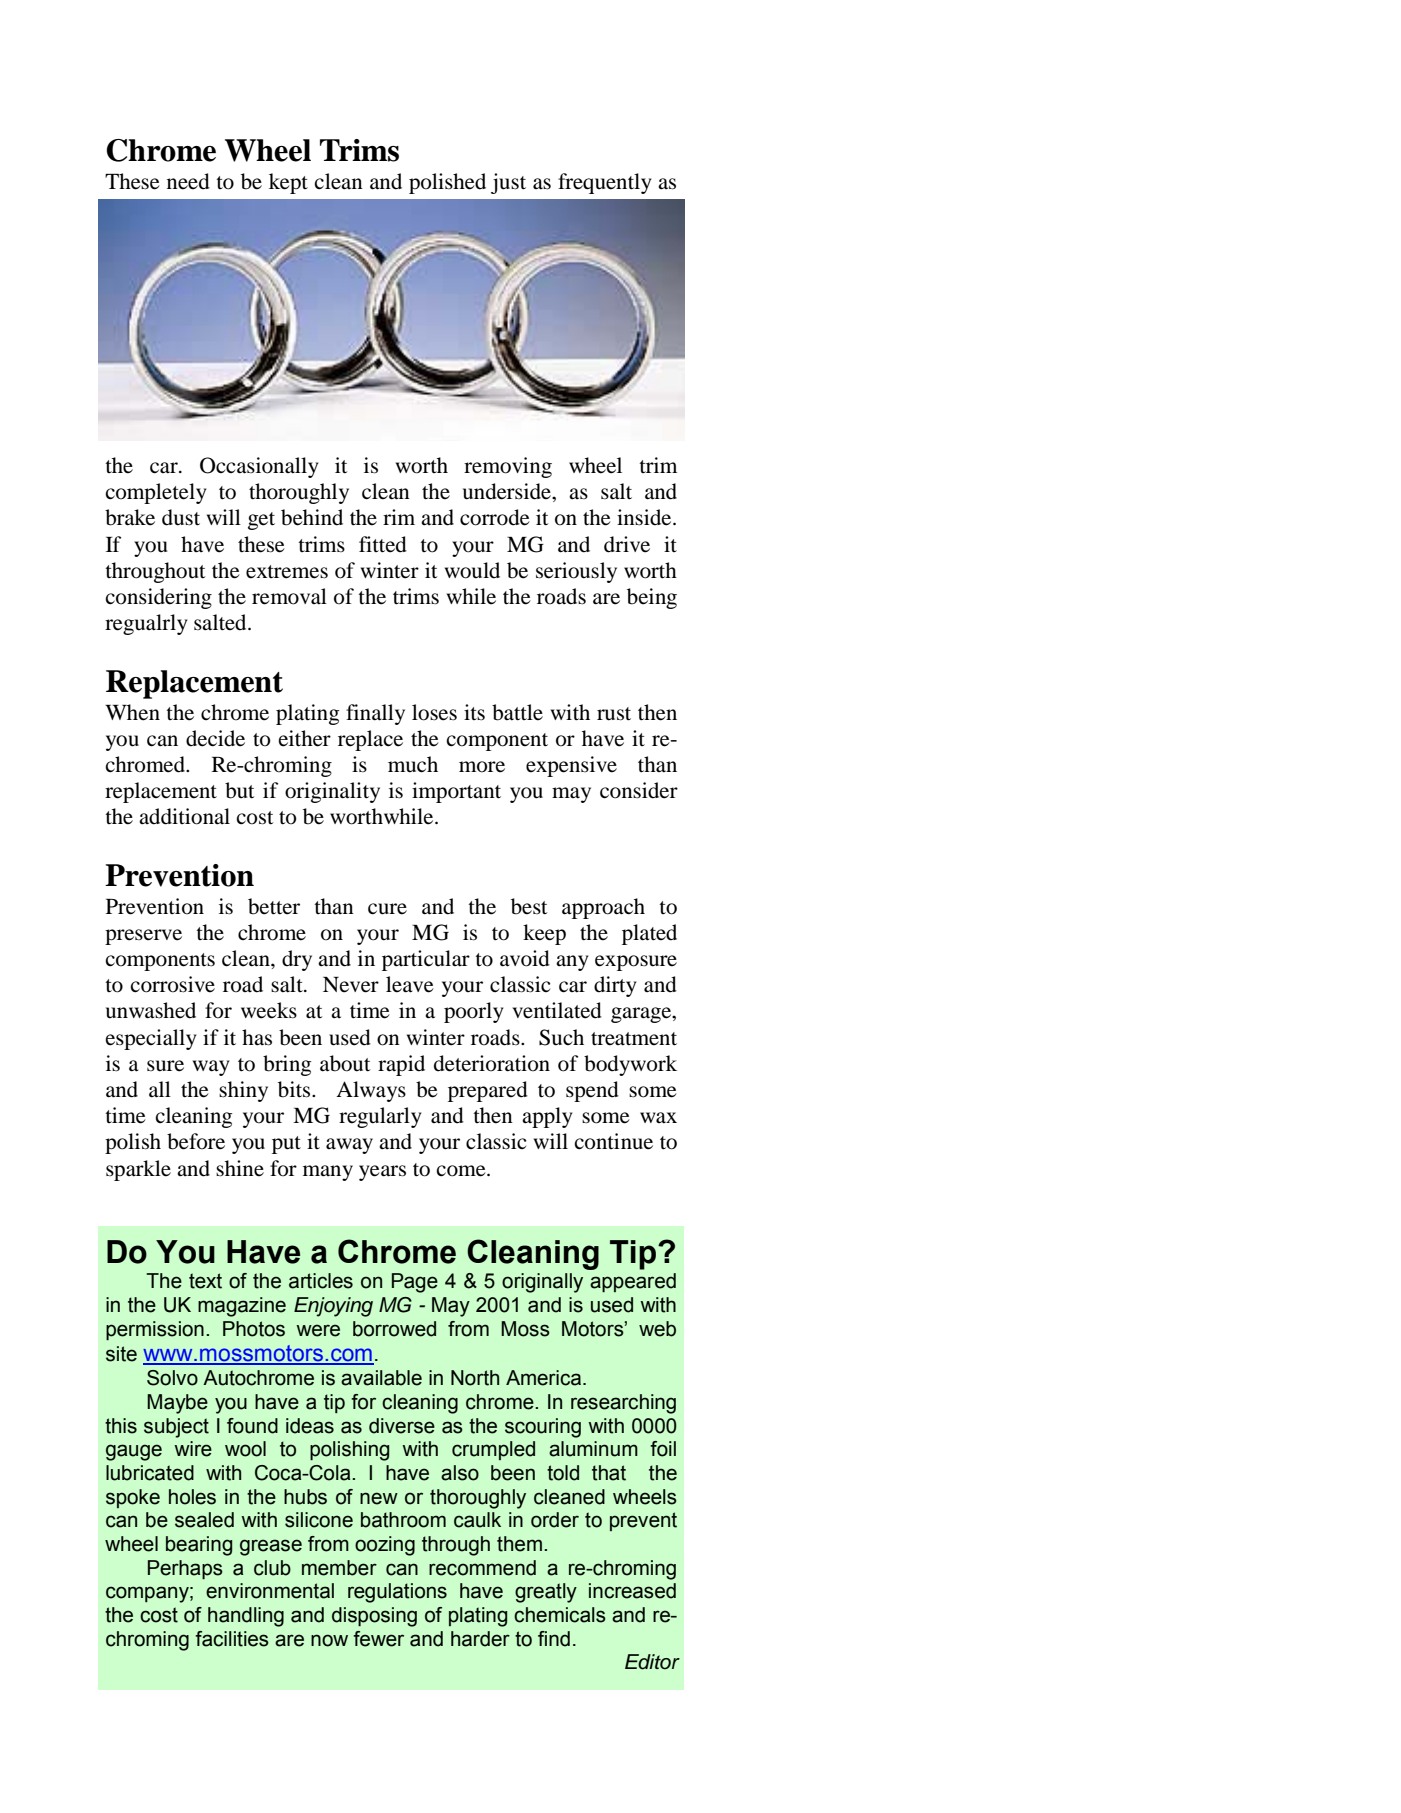  Describe the element at coordinates (188, 181) in the image. I see `need` at that location.
